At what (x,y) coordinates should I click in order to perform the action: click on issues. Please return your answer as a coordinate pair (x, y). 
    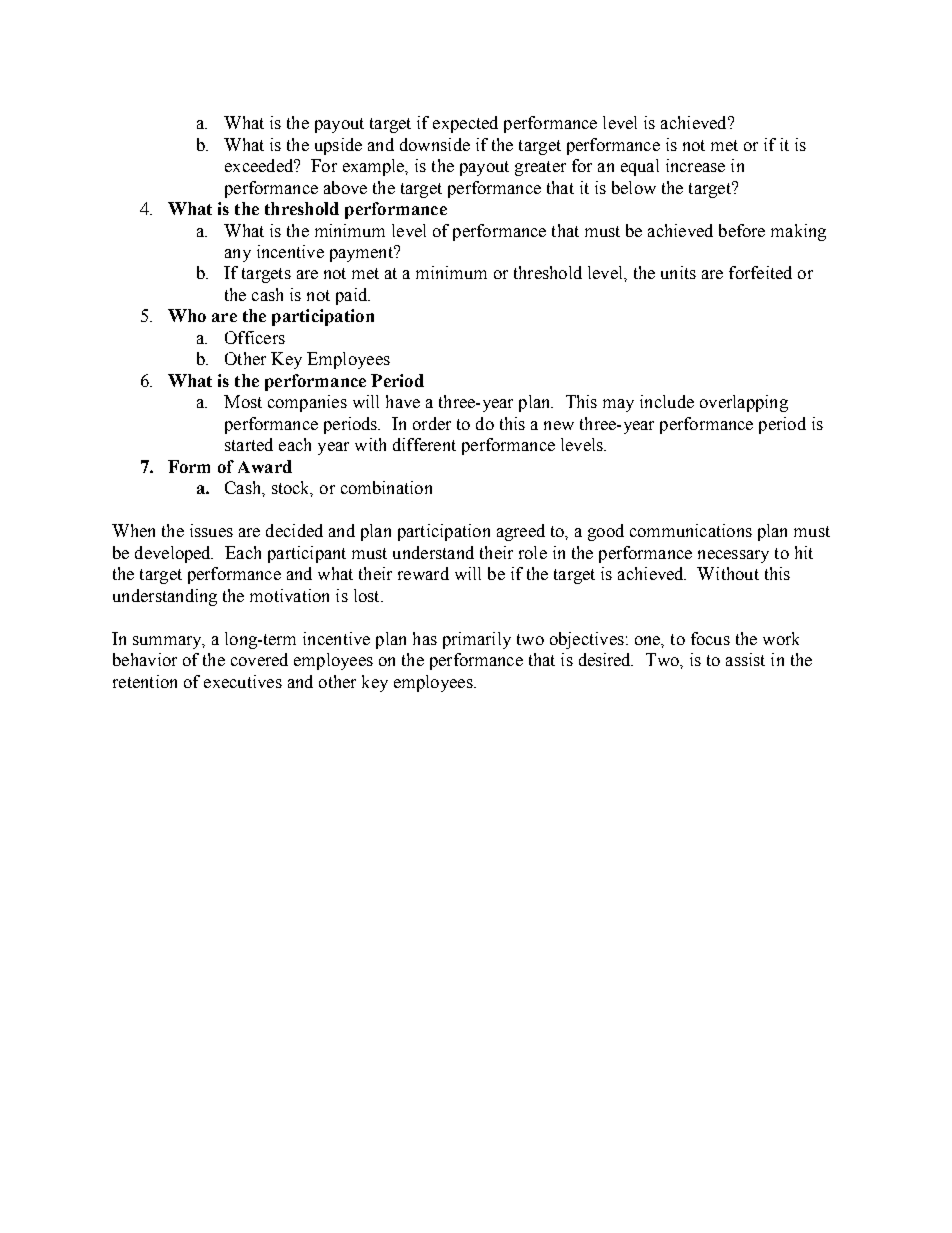
    Looking at the image, I should click on (211, 530).
